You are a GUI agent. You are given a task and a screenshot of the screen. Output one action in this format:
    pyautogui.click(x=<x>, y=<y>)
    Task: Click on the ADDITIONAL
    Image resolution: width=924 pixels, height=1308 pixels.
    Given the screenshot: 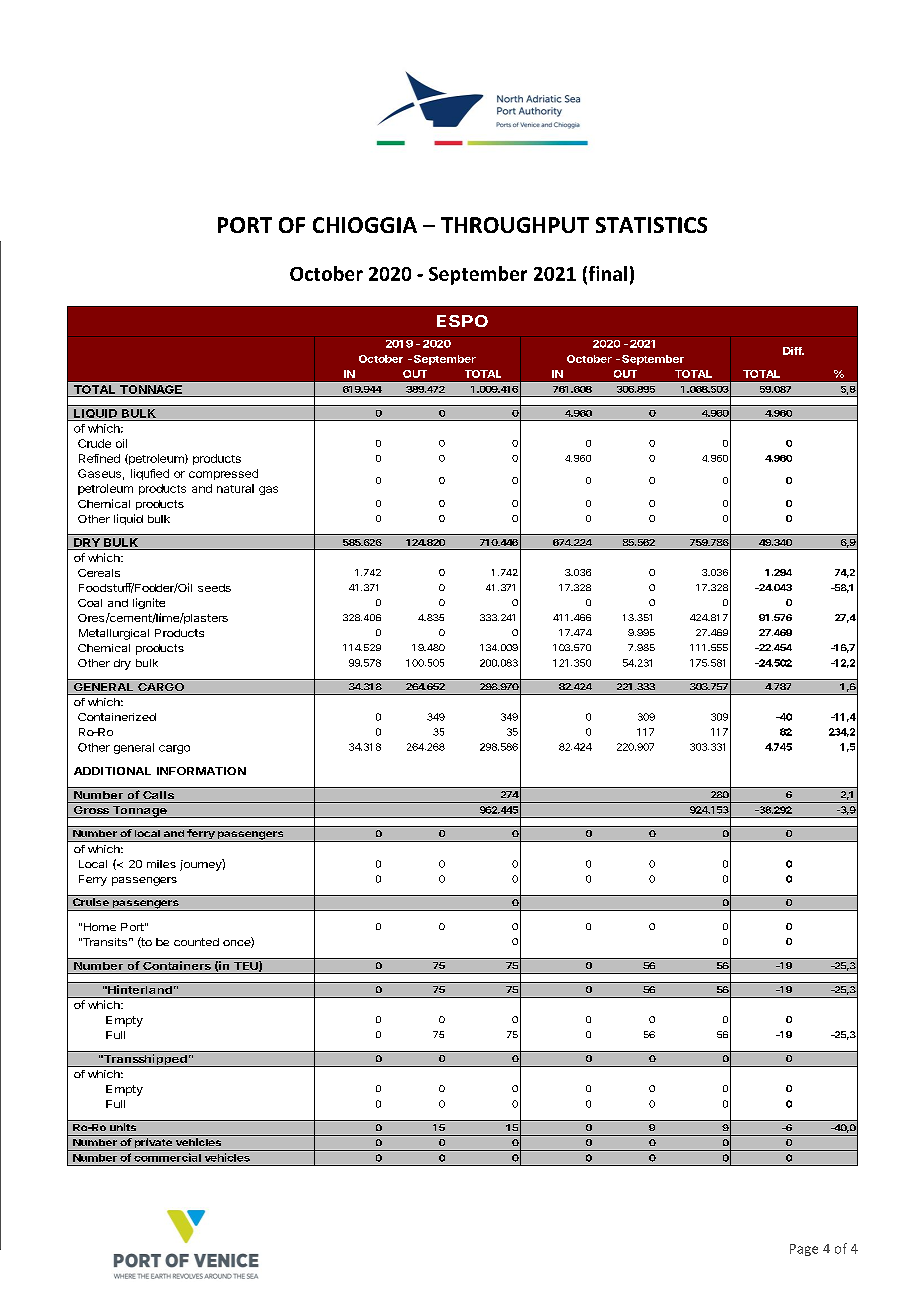 What is the action you would take?
    pyautogui.click(x=112, y=771)
